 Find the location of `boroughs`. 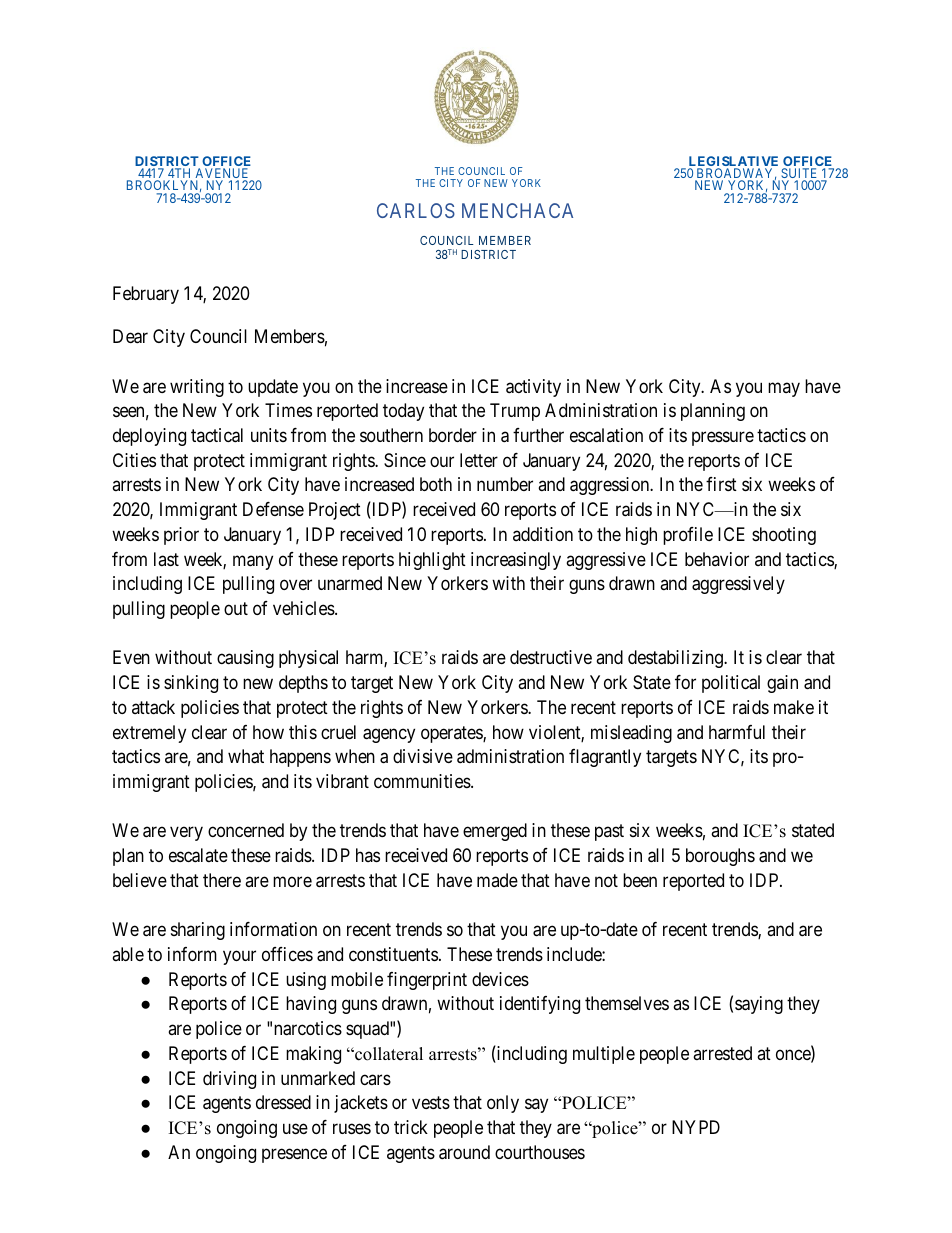

boroughs is located at coordinates (720, 857).
